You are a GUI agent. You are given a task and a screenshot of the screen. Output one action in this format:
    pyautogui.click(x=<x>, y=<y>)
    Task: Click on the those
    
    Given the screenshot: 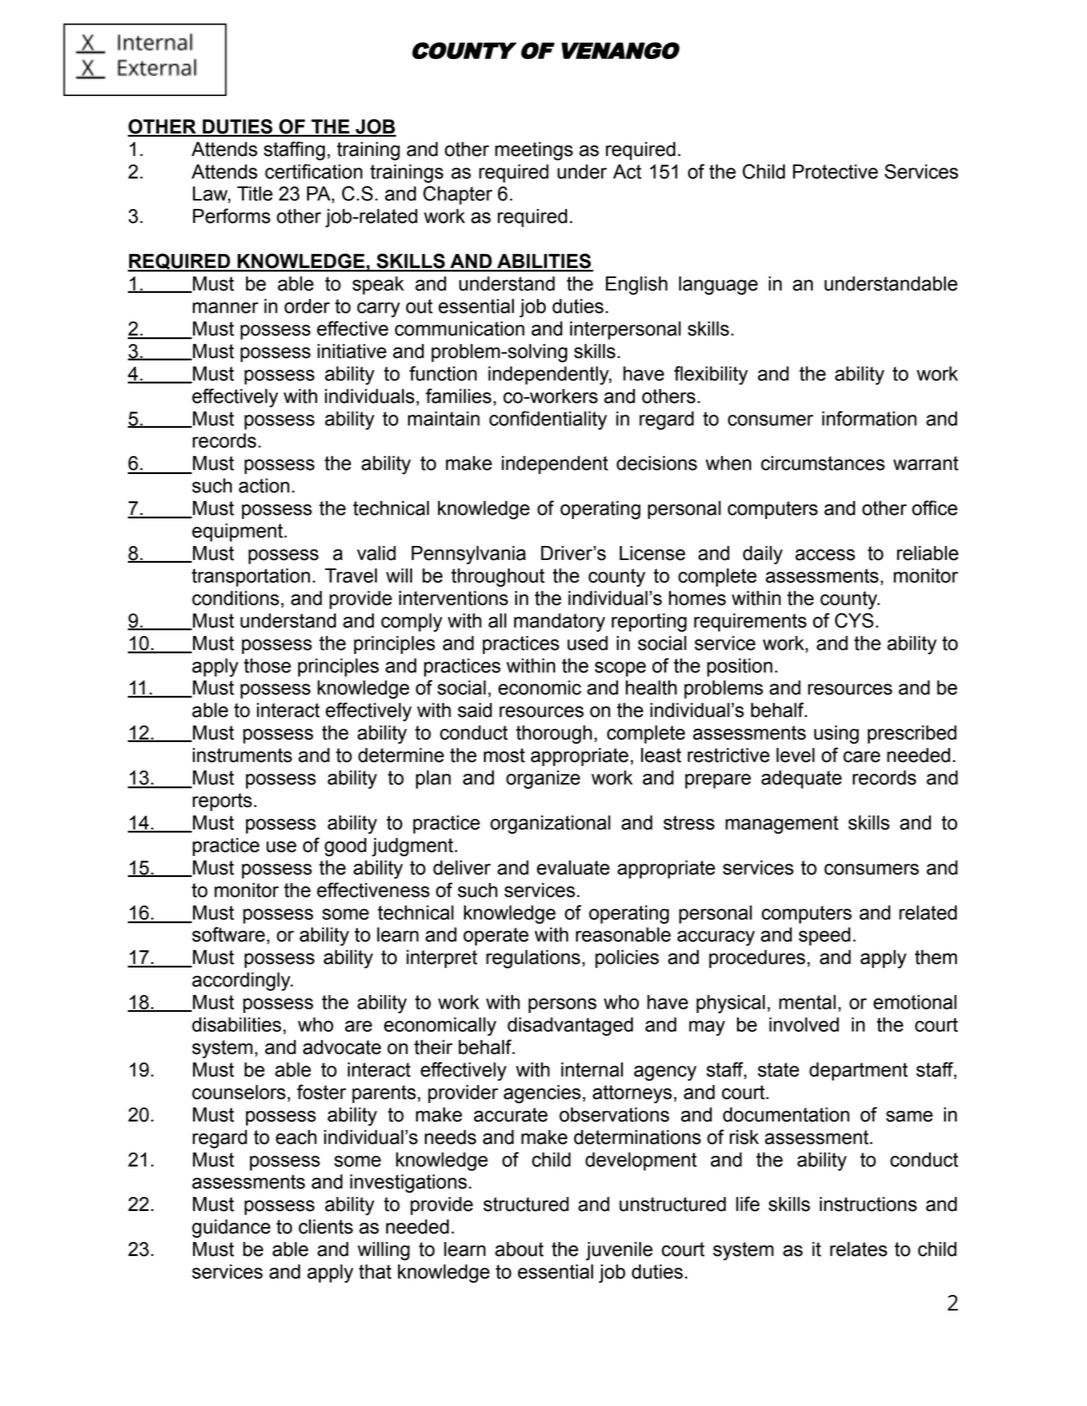 What is the action you would take?
    pyautogui.click(x=267, y=665)
